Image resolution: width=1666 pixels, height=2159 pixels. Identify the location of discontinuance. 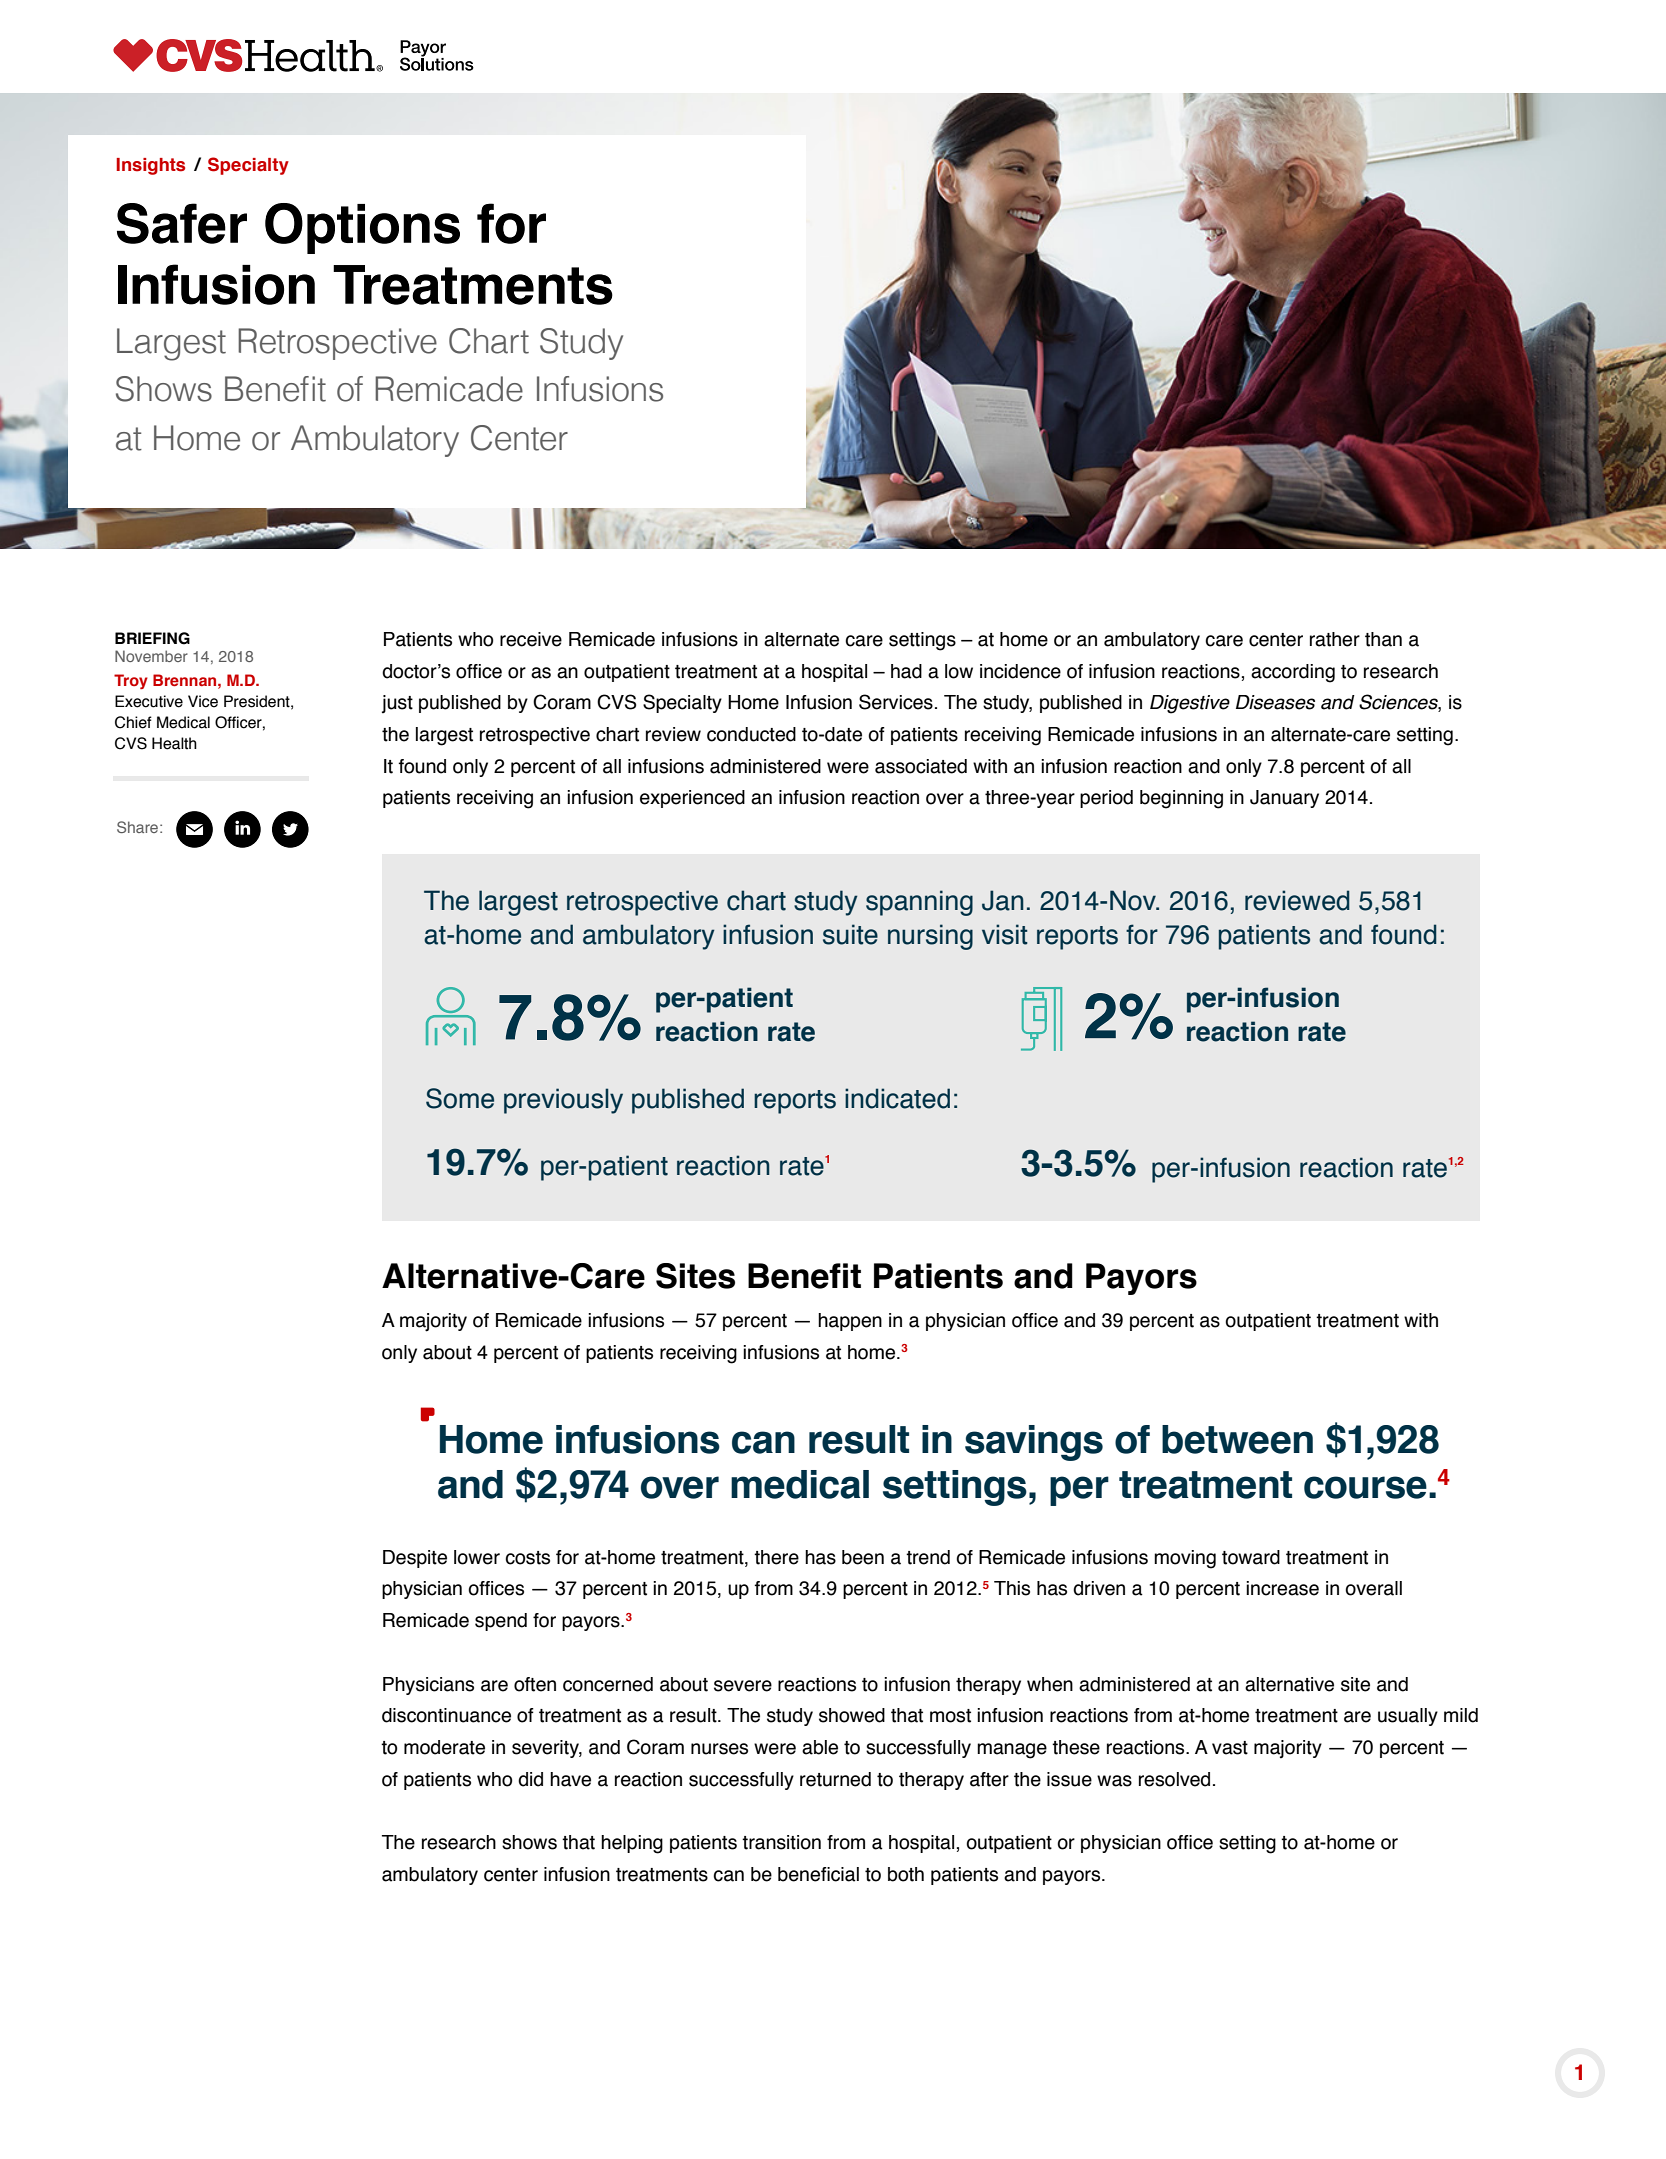
(446, 1715).
